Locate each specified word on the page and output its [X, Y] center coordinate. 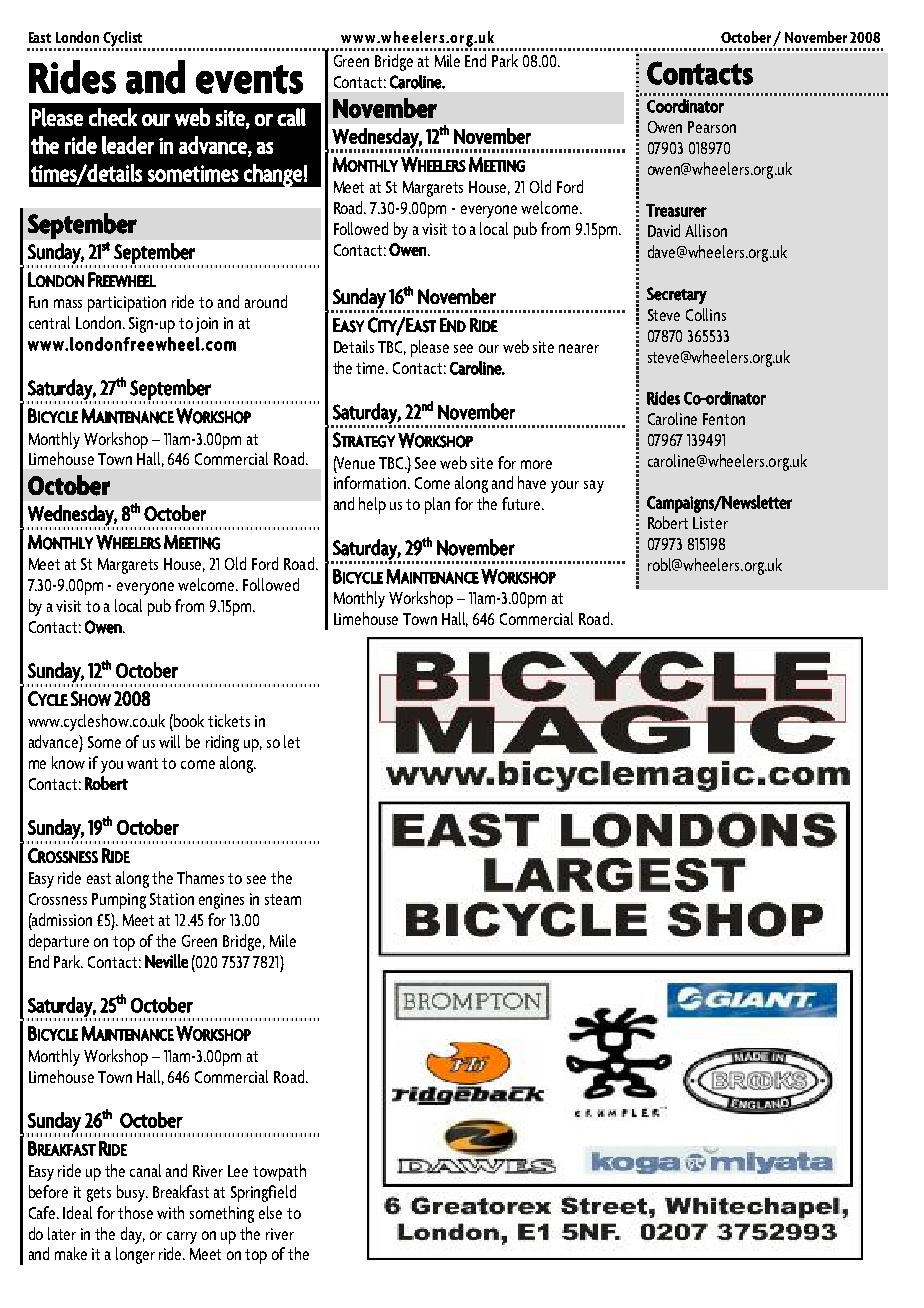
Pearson [712, 127]
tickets [229, 720]
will [169, 741]
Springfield [263, 1193]
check [113, 117]
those [135, 1212]
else [270, 1212]
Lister [710, 523]
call [291, 117]
